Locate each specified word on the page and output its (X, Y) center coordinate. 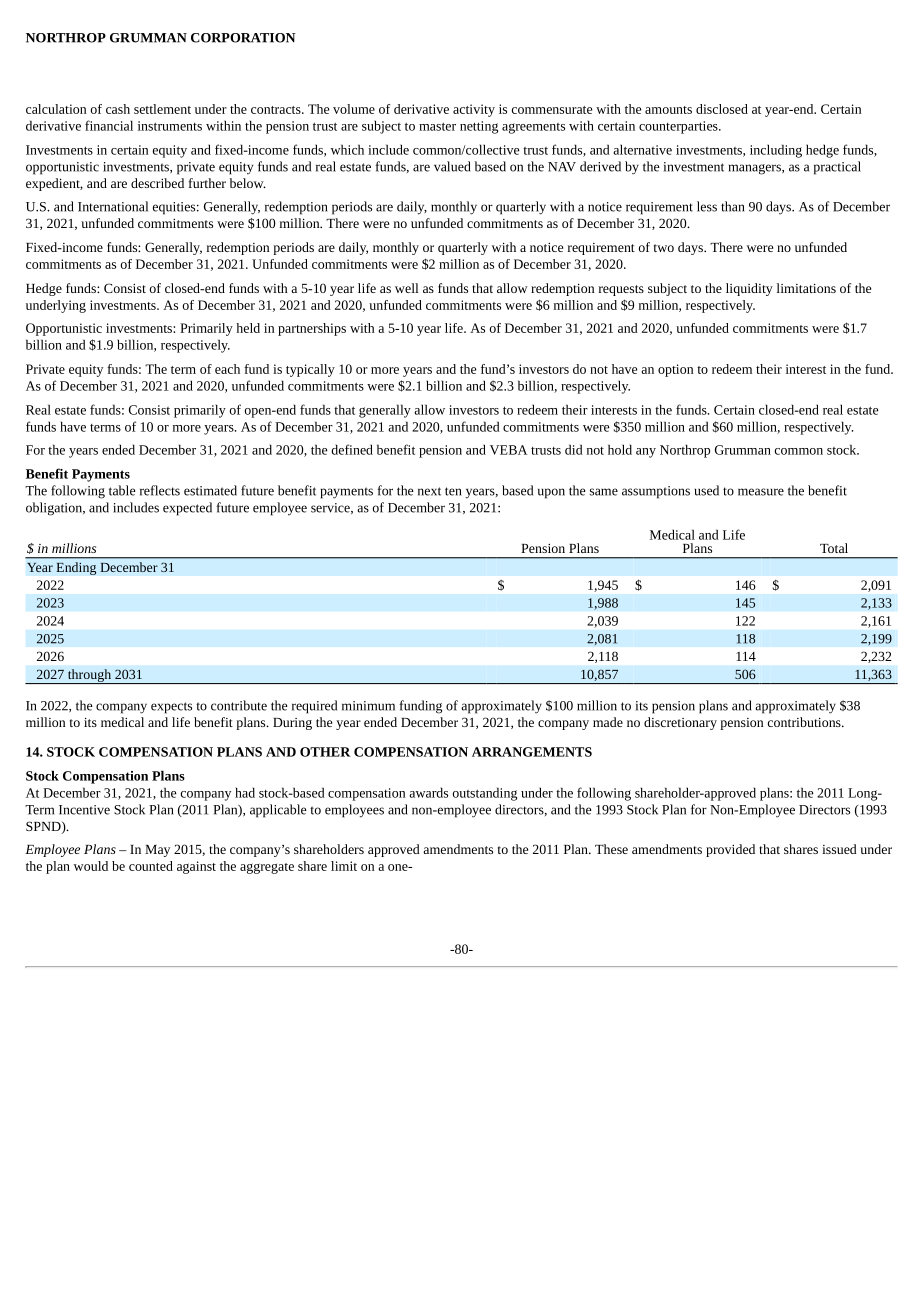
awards (428, 792)
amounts (668, 110)
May (157, 851)
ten (453, 491)
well (407, 288)
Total (834, 548)
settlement (162, 109)
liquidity (749, 289)
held (248, 328)
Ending (76, 568)
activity (474, 110)
